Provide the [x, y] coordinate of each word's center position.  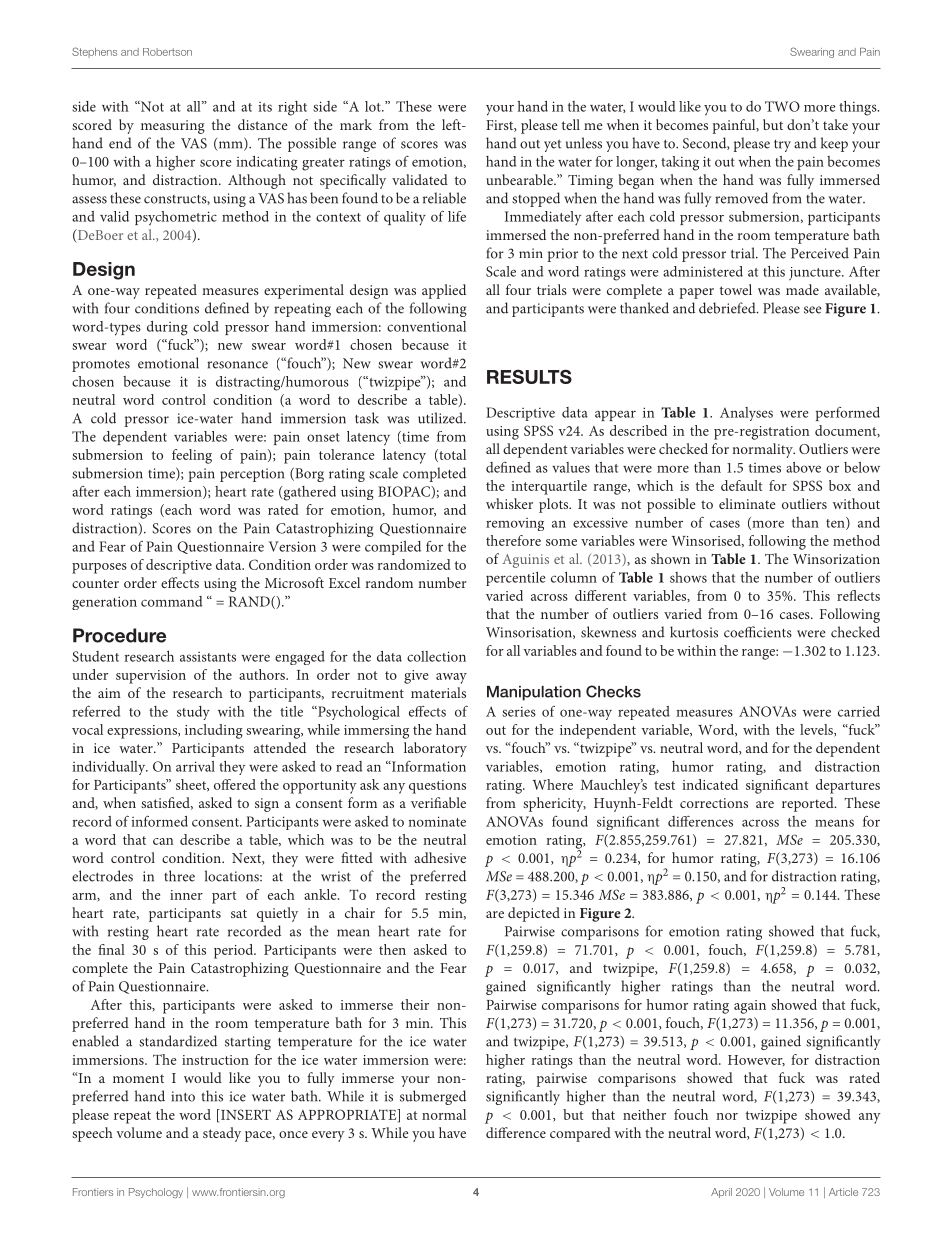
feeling [192, 456]
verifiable [438, 802]
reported [809, 804]
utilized [441, 418]
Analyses [746, 414]
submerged [433, 1097]
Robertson [167, 52]
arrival [195, 766]
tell [571, 124]
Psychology [156, 1193]
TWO [782, 106]
